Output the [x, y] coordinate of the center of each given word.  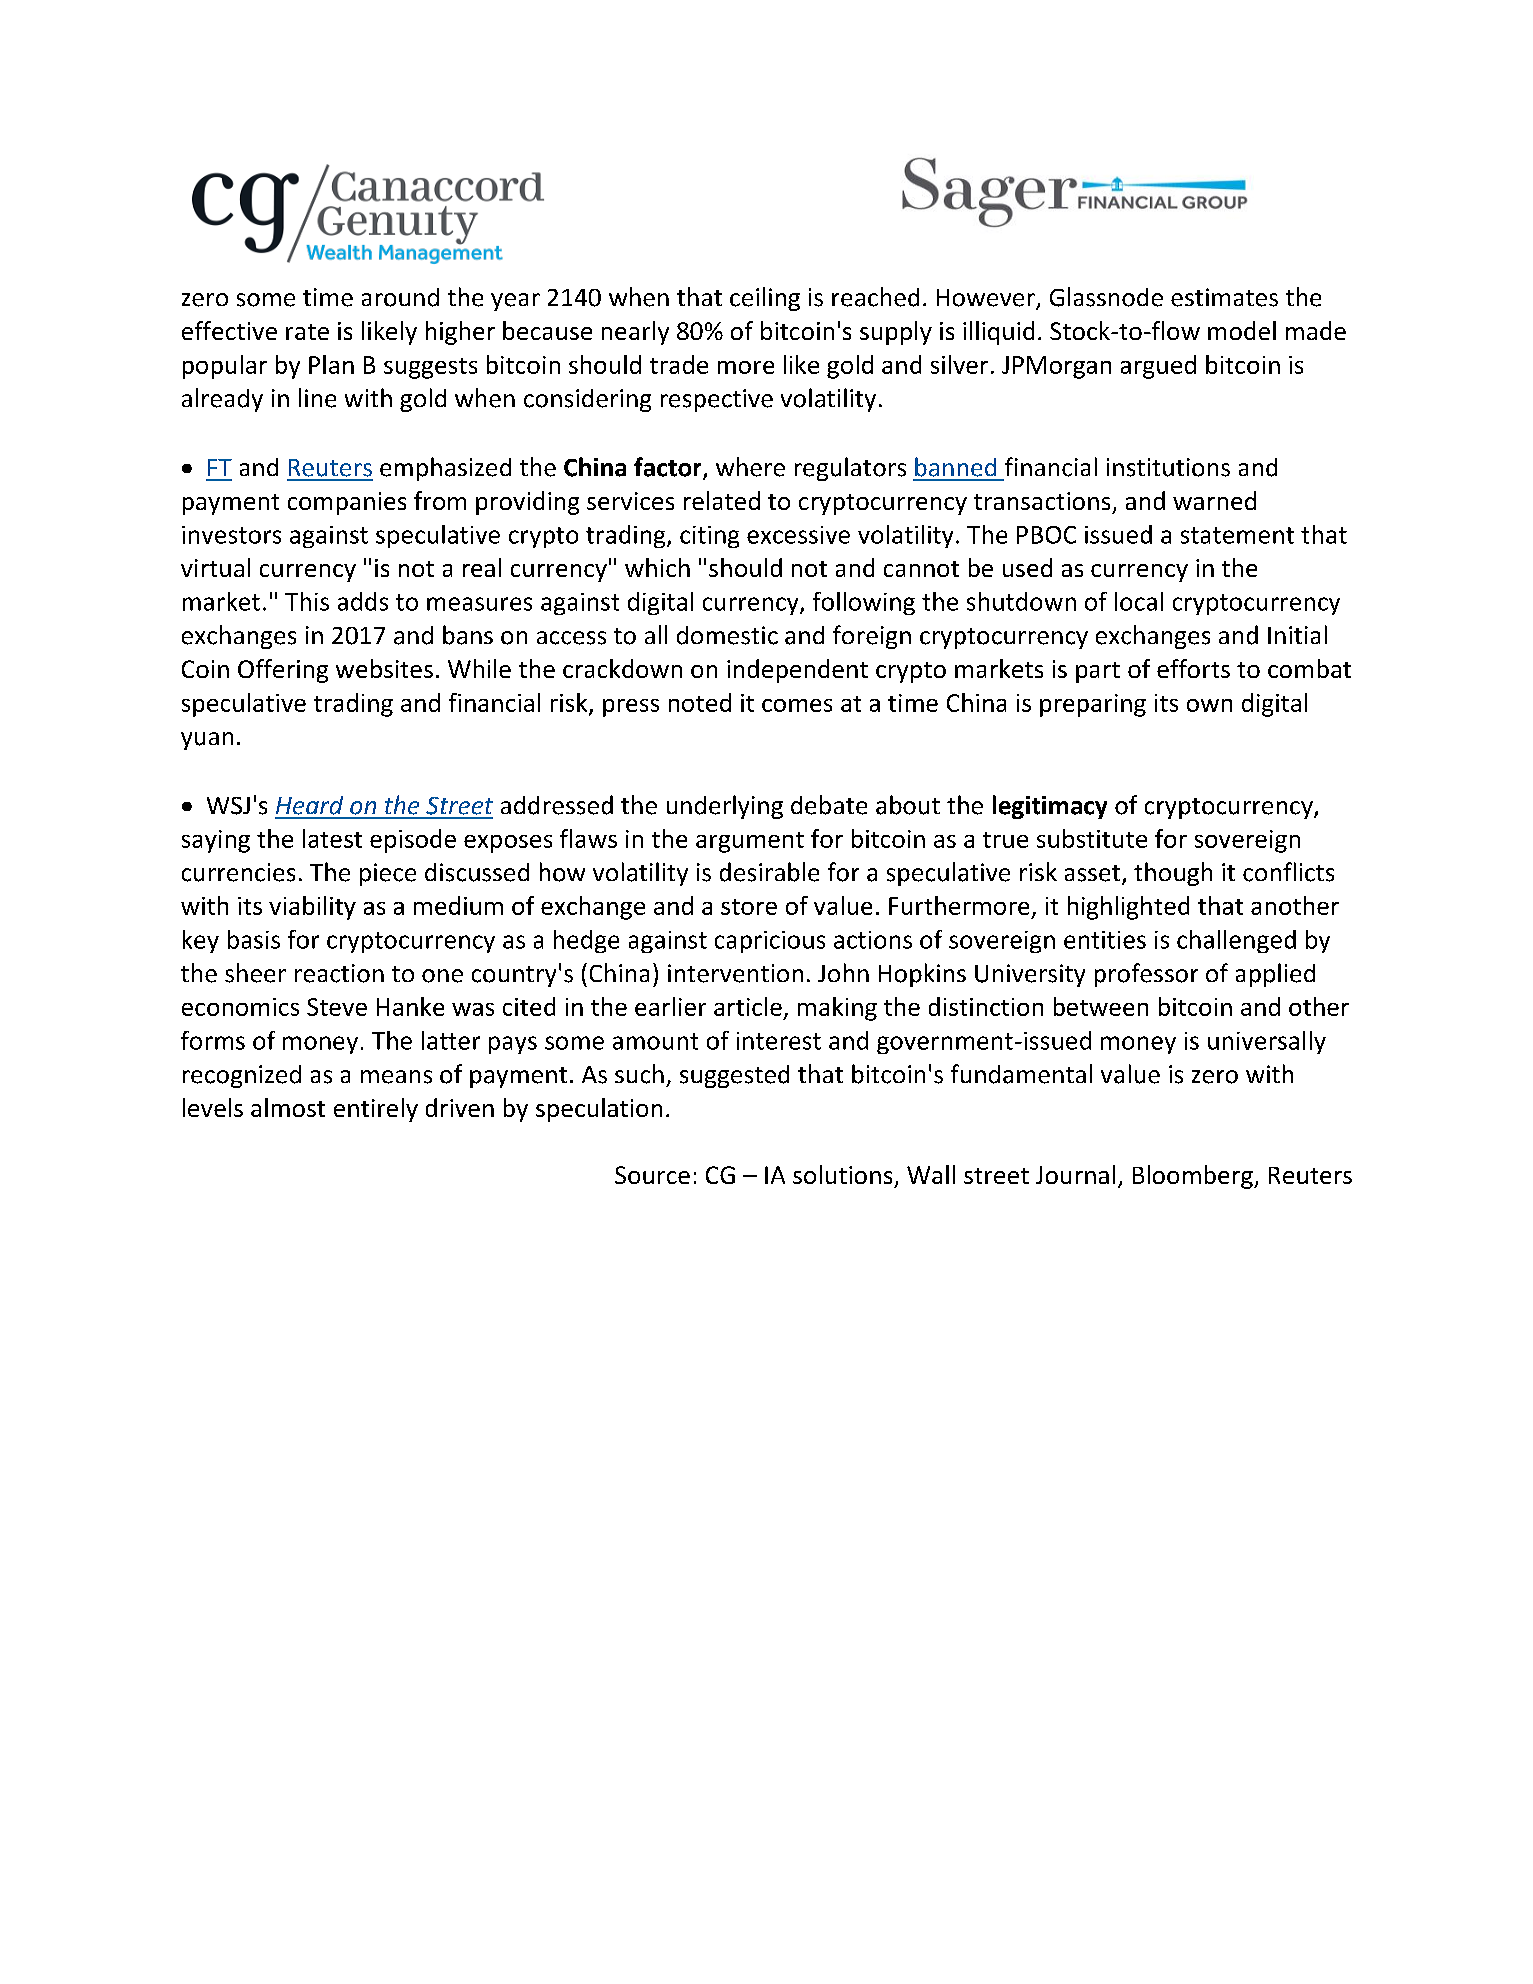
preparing [1093, 705]
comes [797, 705]
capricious [770, 942]
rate [307, 332]
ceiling [765, 299]
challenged [1236, 941]
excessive [798, 535]
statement [1237, 535]
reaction [339, 973]
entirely [376, 1110]
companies [347, 503]
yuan [207, 741]
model [1242, 330]
